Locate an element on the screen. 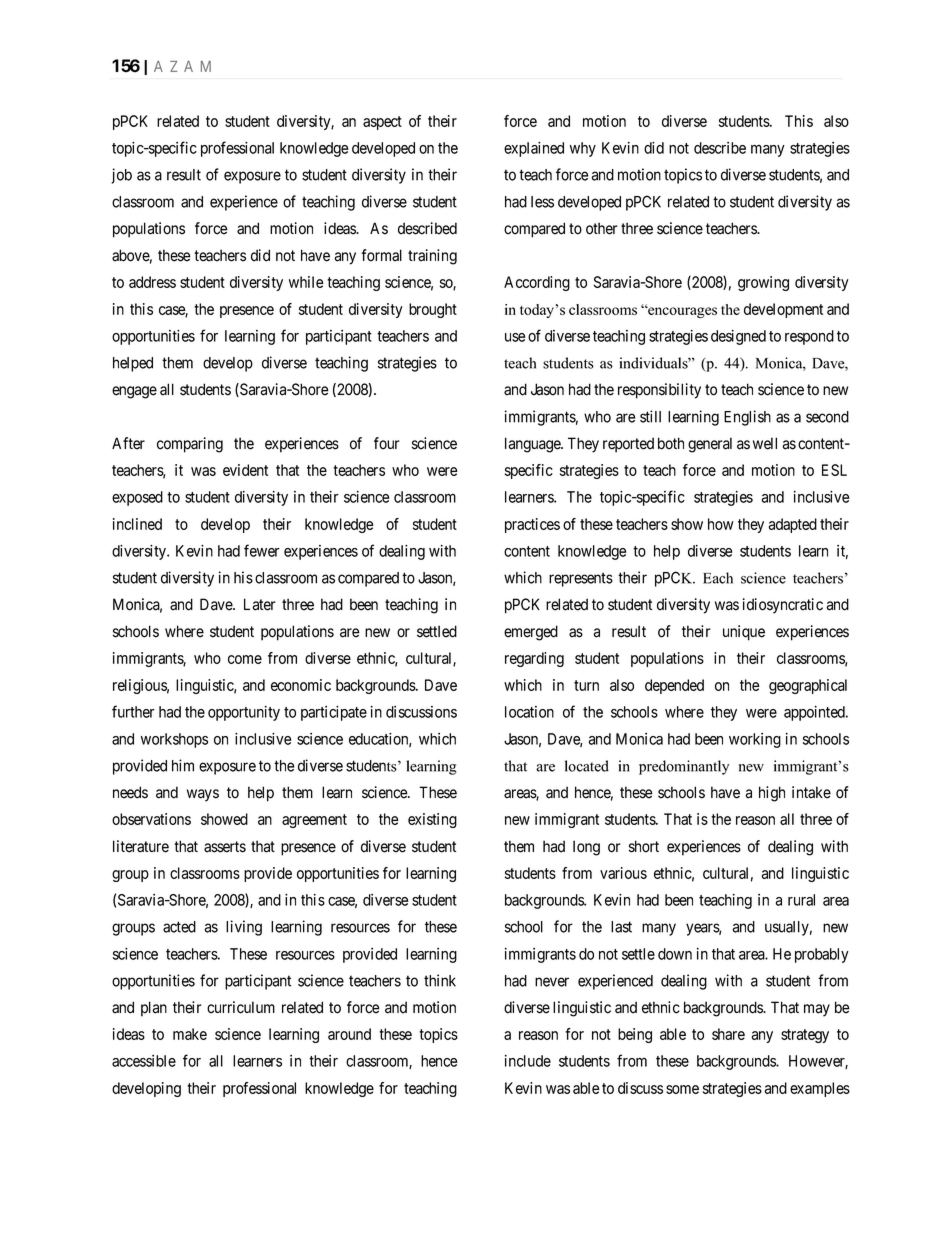 Image resolution: width=952 pixels, height=1233 pixels. Later is located at coordinates (260, 604).
